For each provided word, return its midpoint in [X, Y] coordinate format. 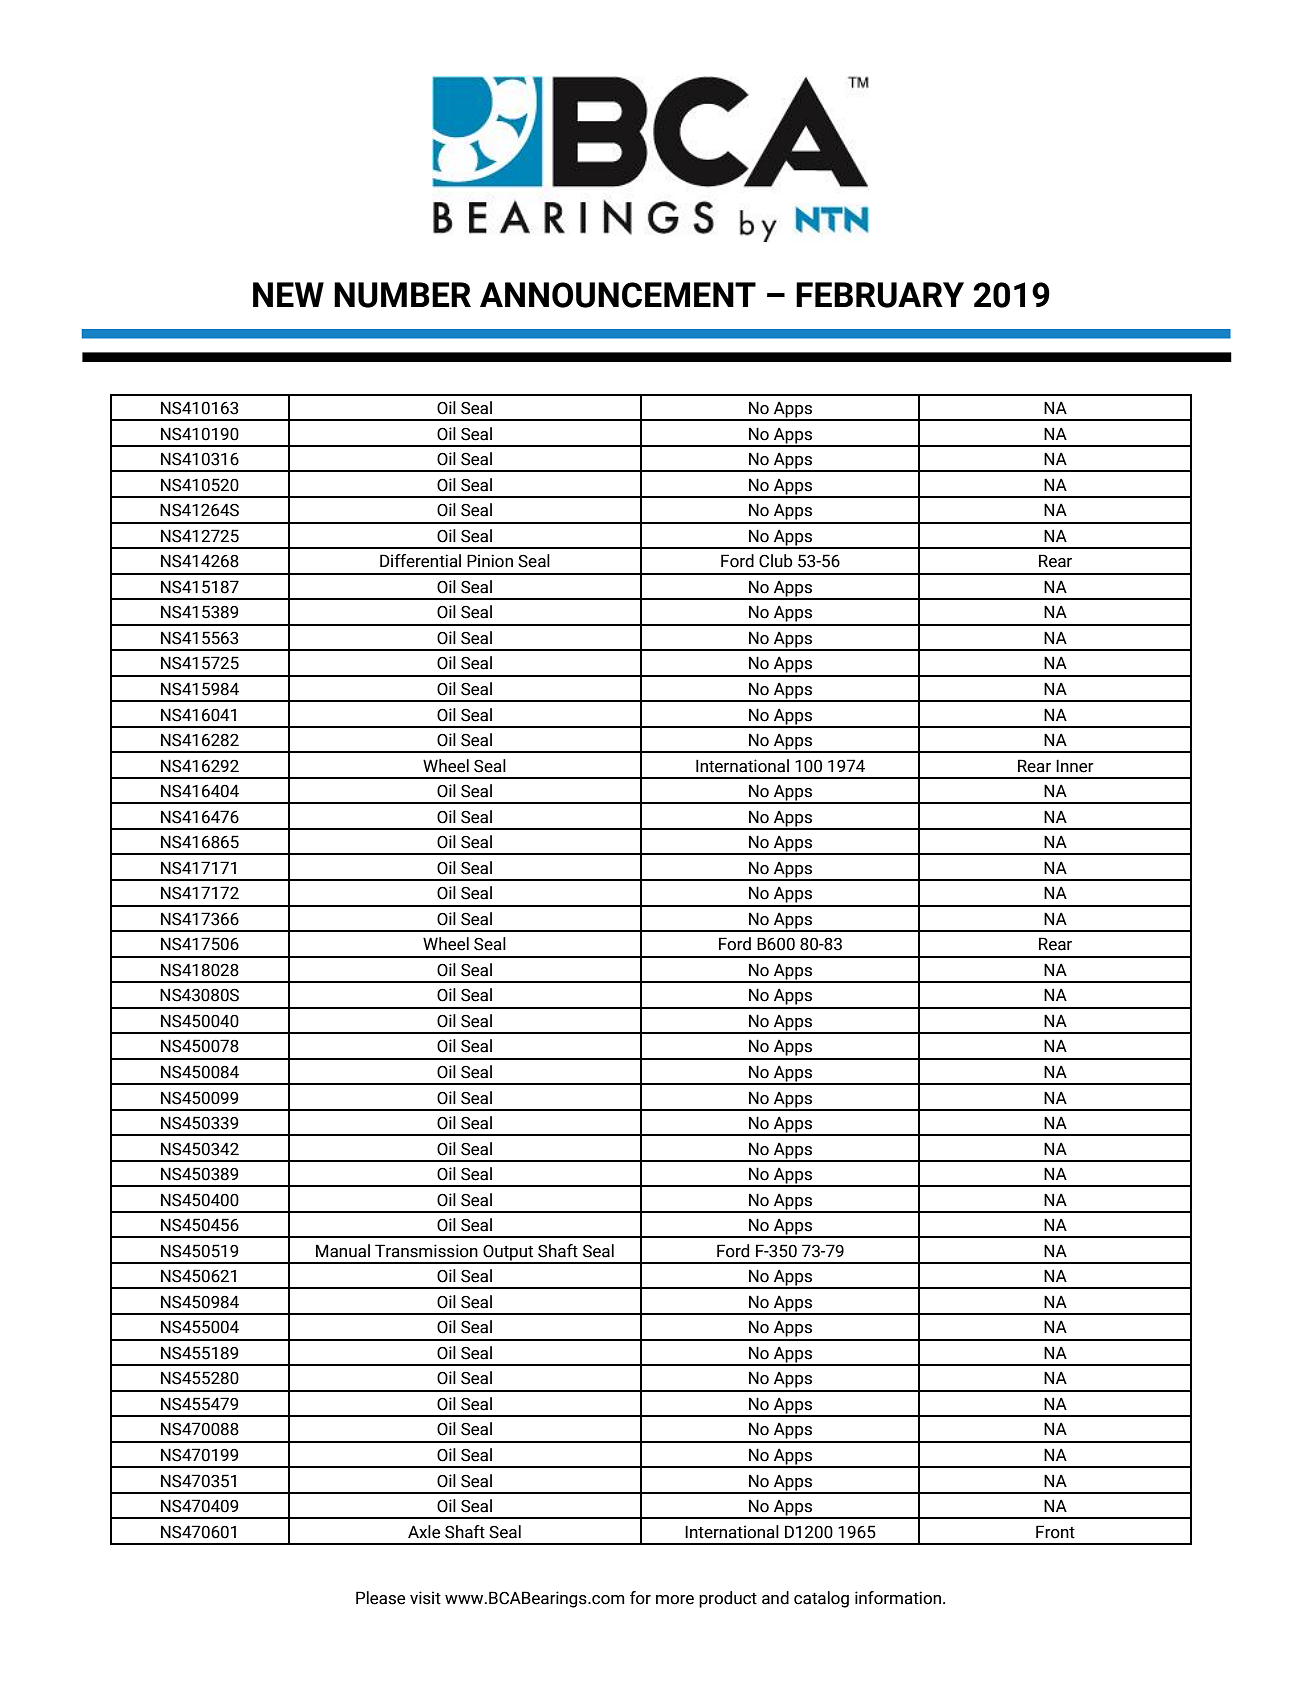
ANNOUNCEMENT [618, 295]
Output [508, 1254]
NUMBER [402, 295]
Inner [1075, 766]
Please [380, 1598]
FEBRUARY [880, 295]
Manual [343, 1251]
